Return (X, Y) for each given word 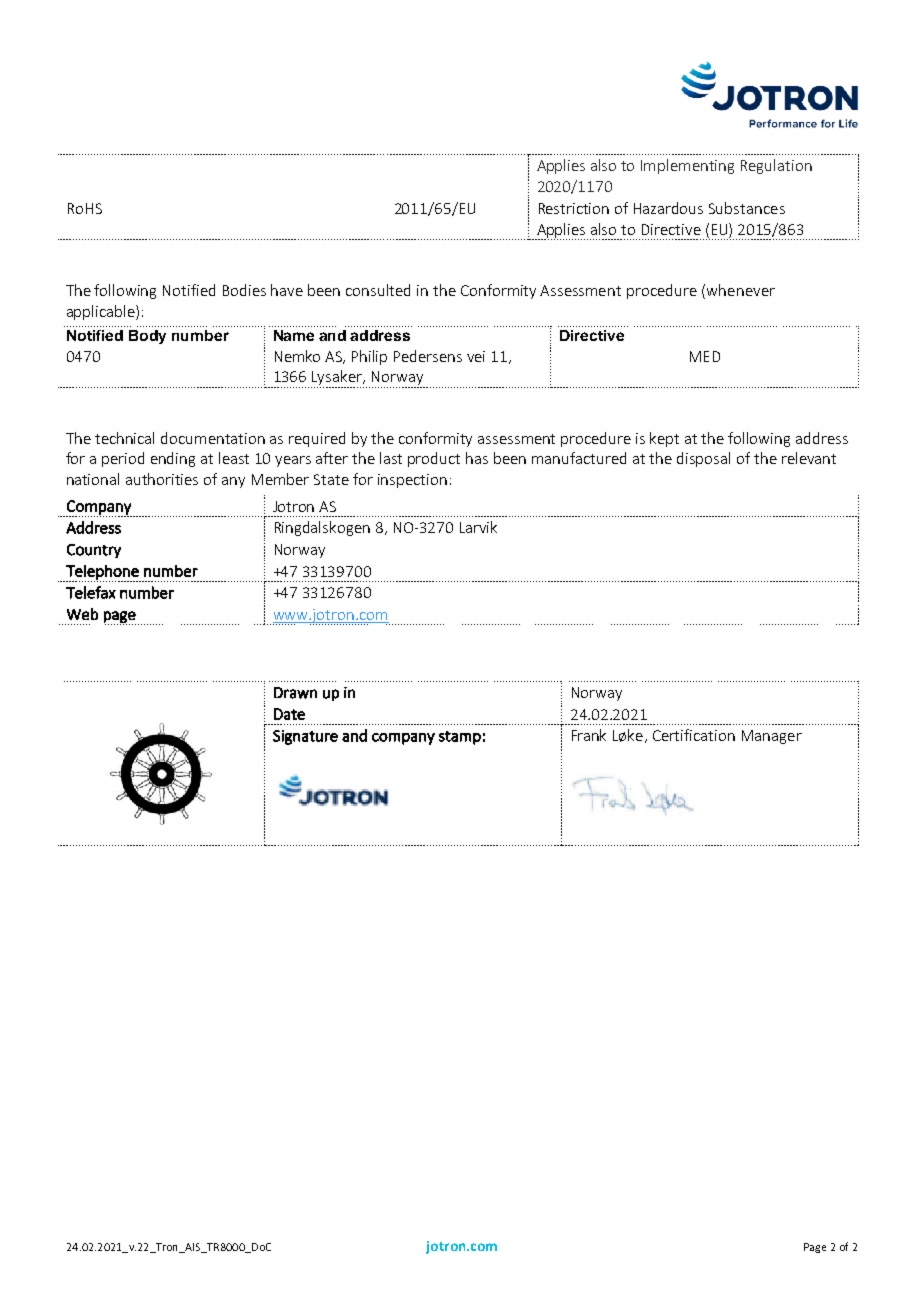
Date (289, 714)
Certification (694, 735)
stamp (460, 738)
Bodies (244, 290)
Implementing (687, 166)
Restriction (574, 208)
